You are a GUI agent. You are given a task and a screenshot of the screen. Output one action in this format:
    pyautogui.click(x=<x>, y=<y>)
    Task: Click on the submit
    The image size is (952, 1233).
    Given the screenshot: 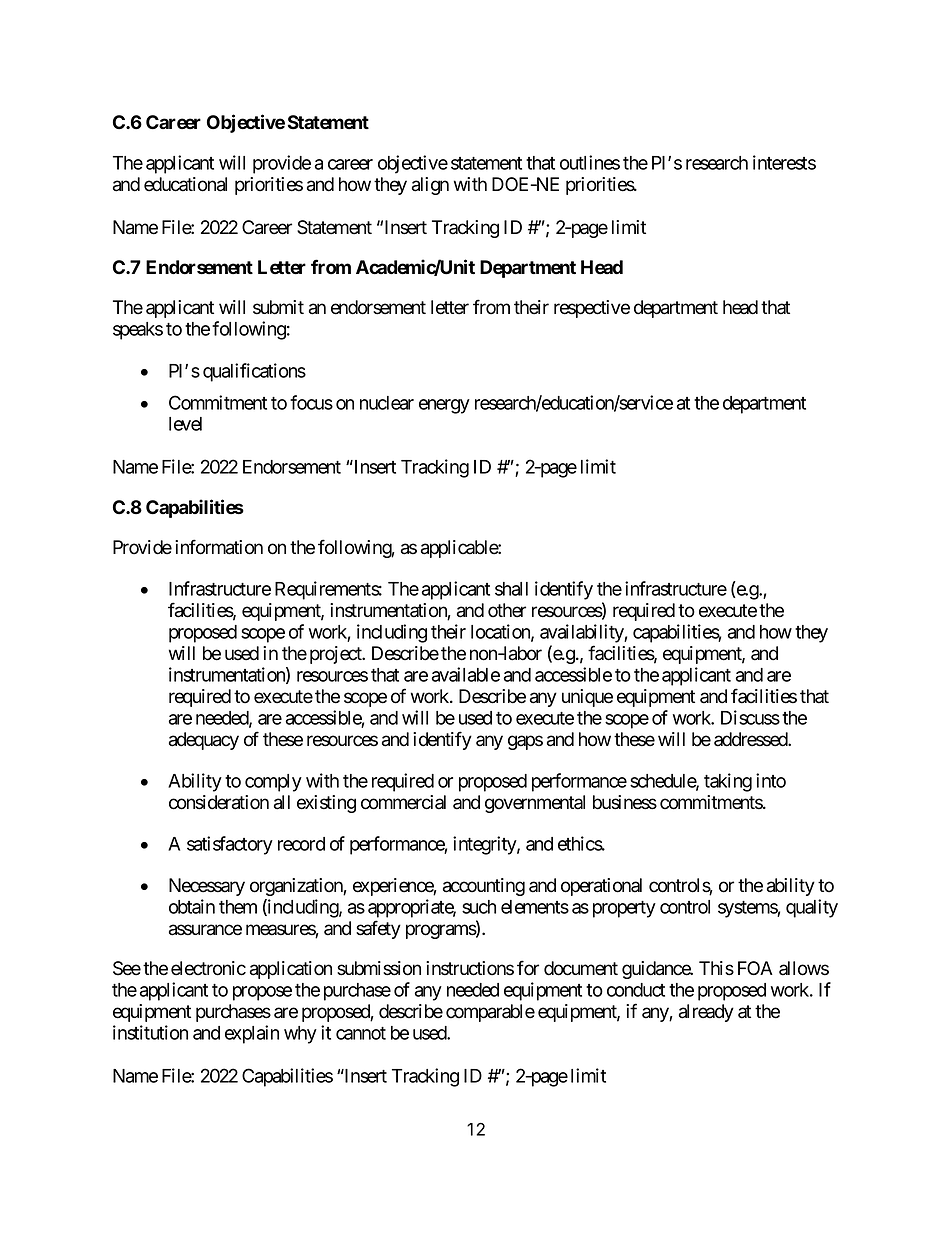 What is the action you would take?
    pyautogui.click(x=278, y=307)
